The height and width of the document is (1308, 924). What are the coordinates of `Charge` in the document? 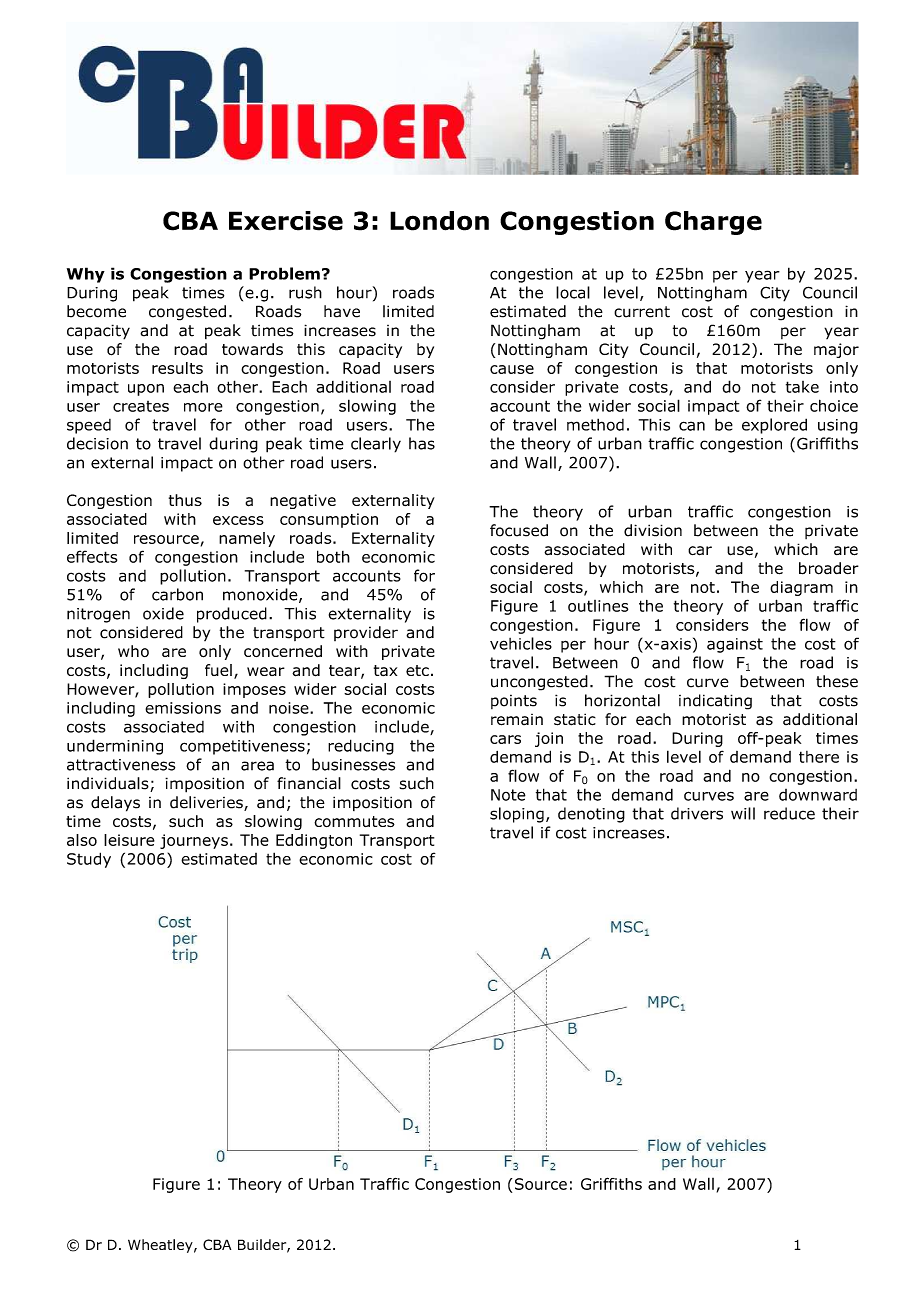 It's located at (713, 223).
